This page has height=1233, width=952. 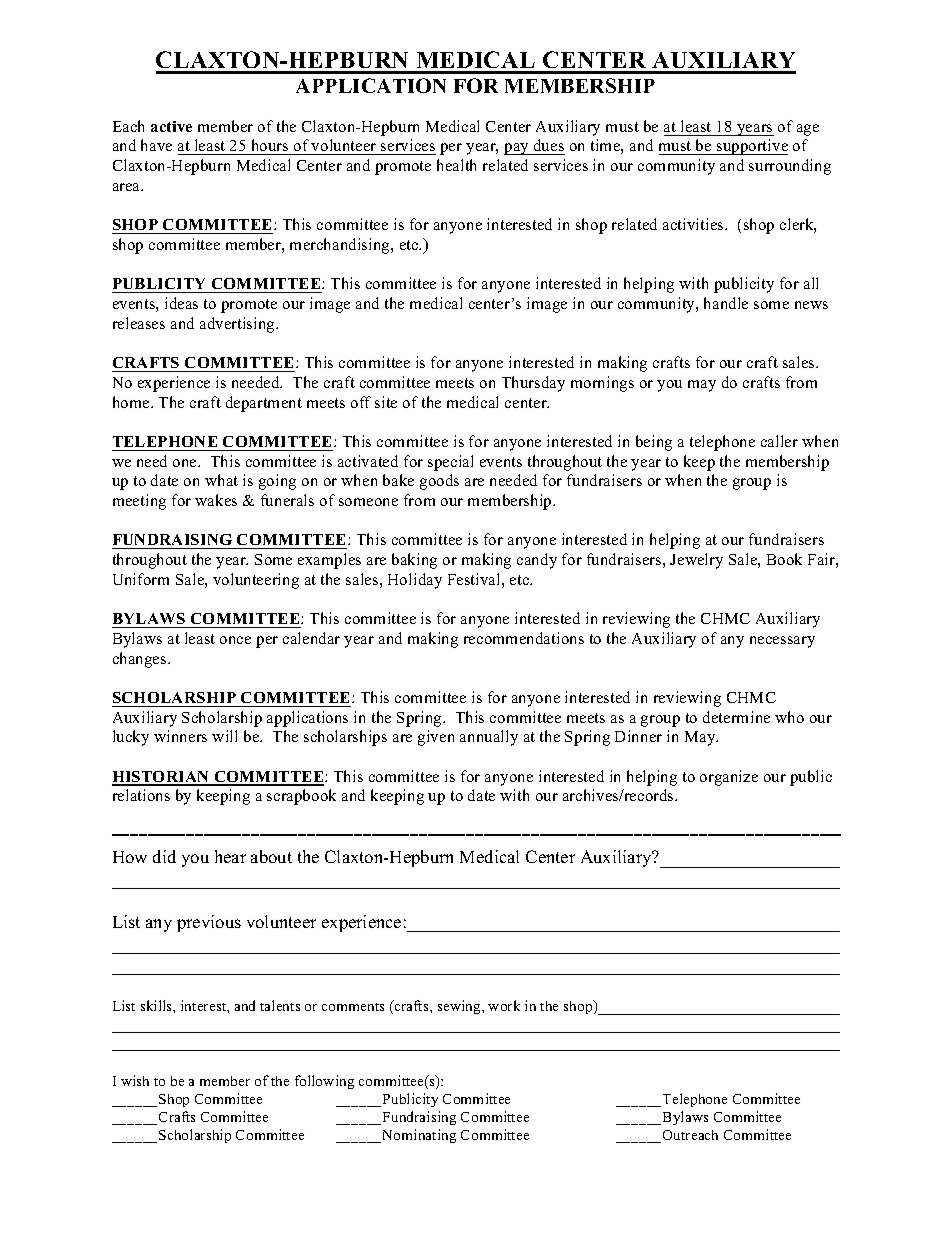 I want to click on Jewelry, so click(x=696, y=561).
